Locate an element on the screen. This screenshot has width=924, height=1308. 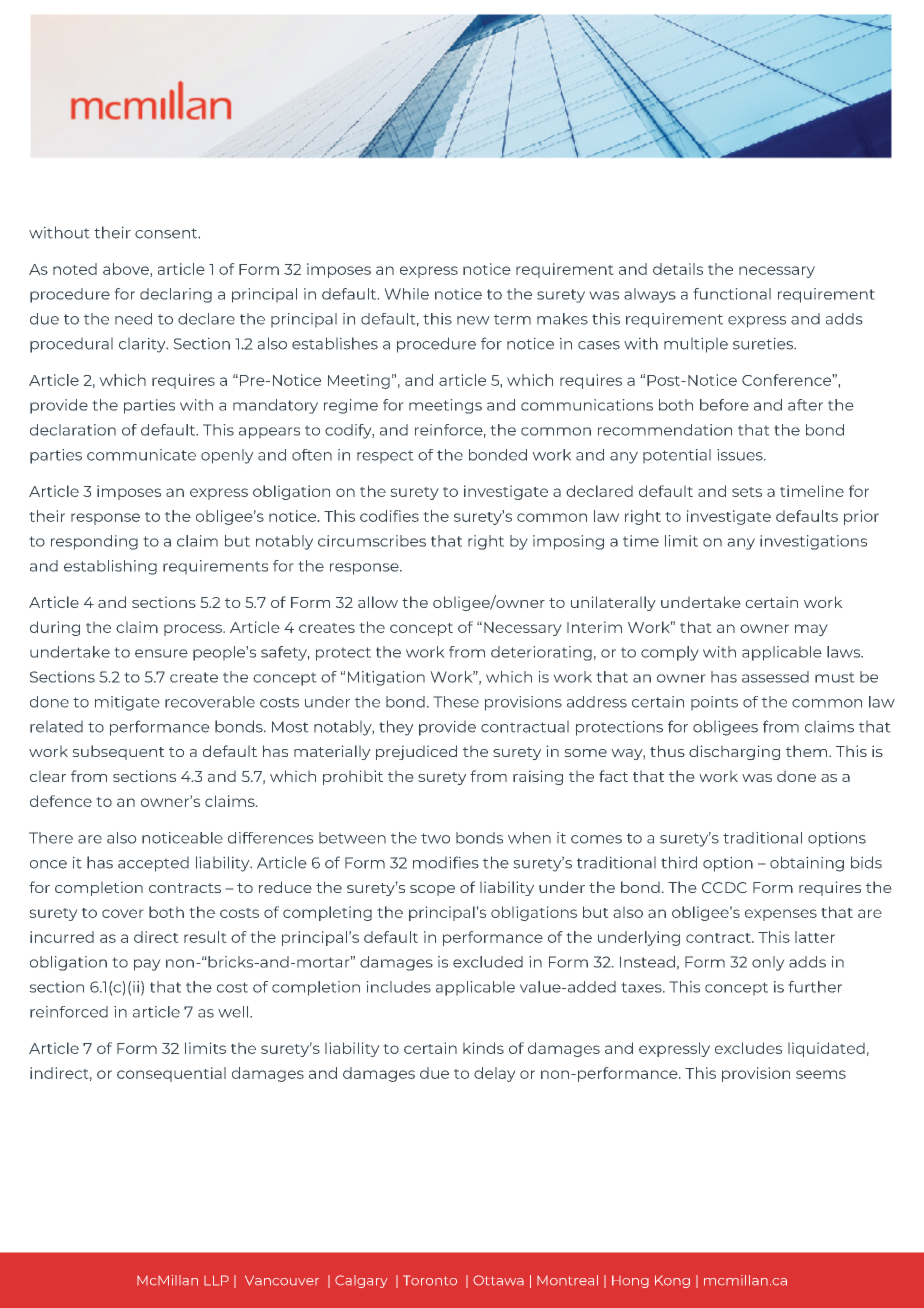
responding is located at coordinates (94, 542).
